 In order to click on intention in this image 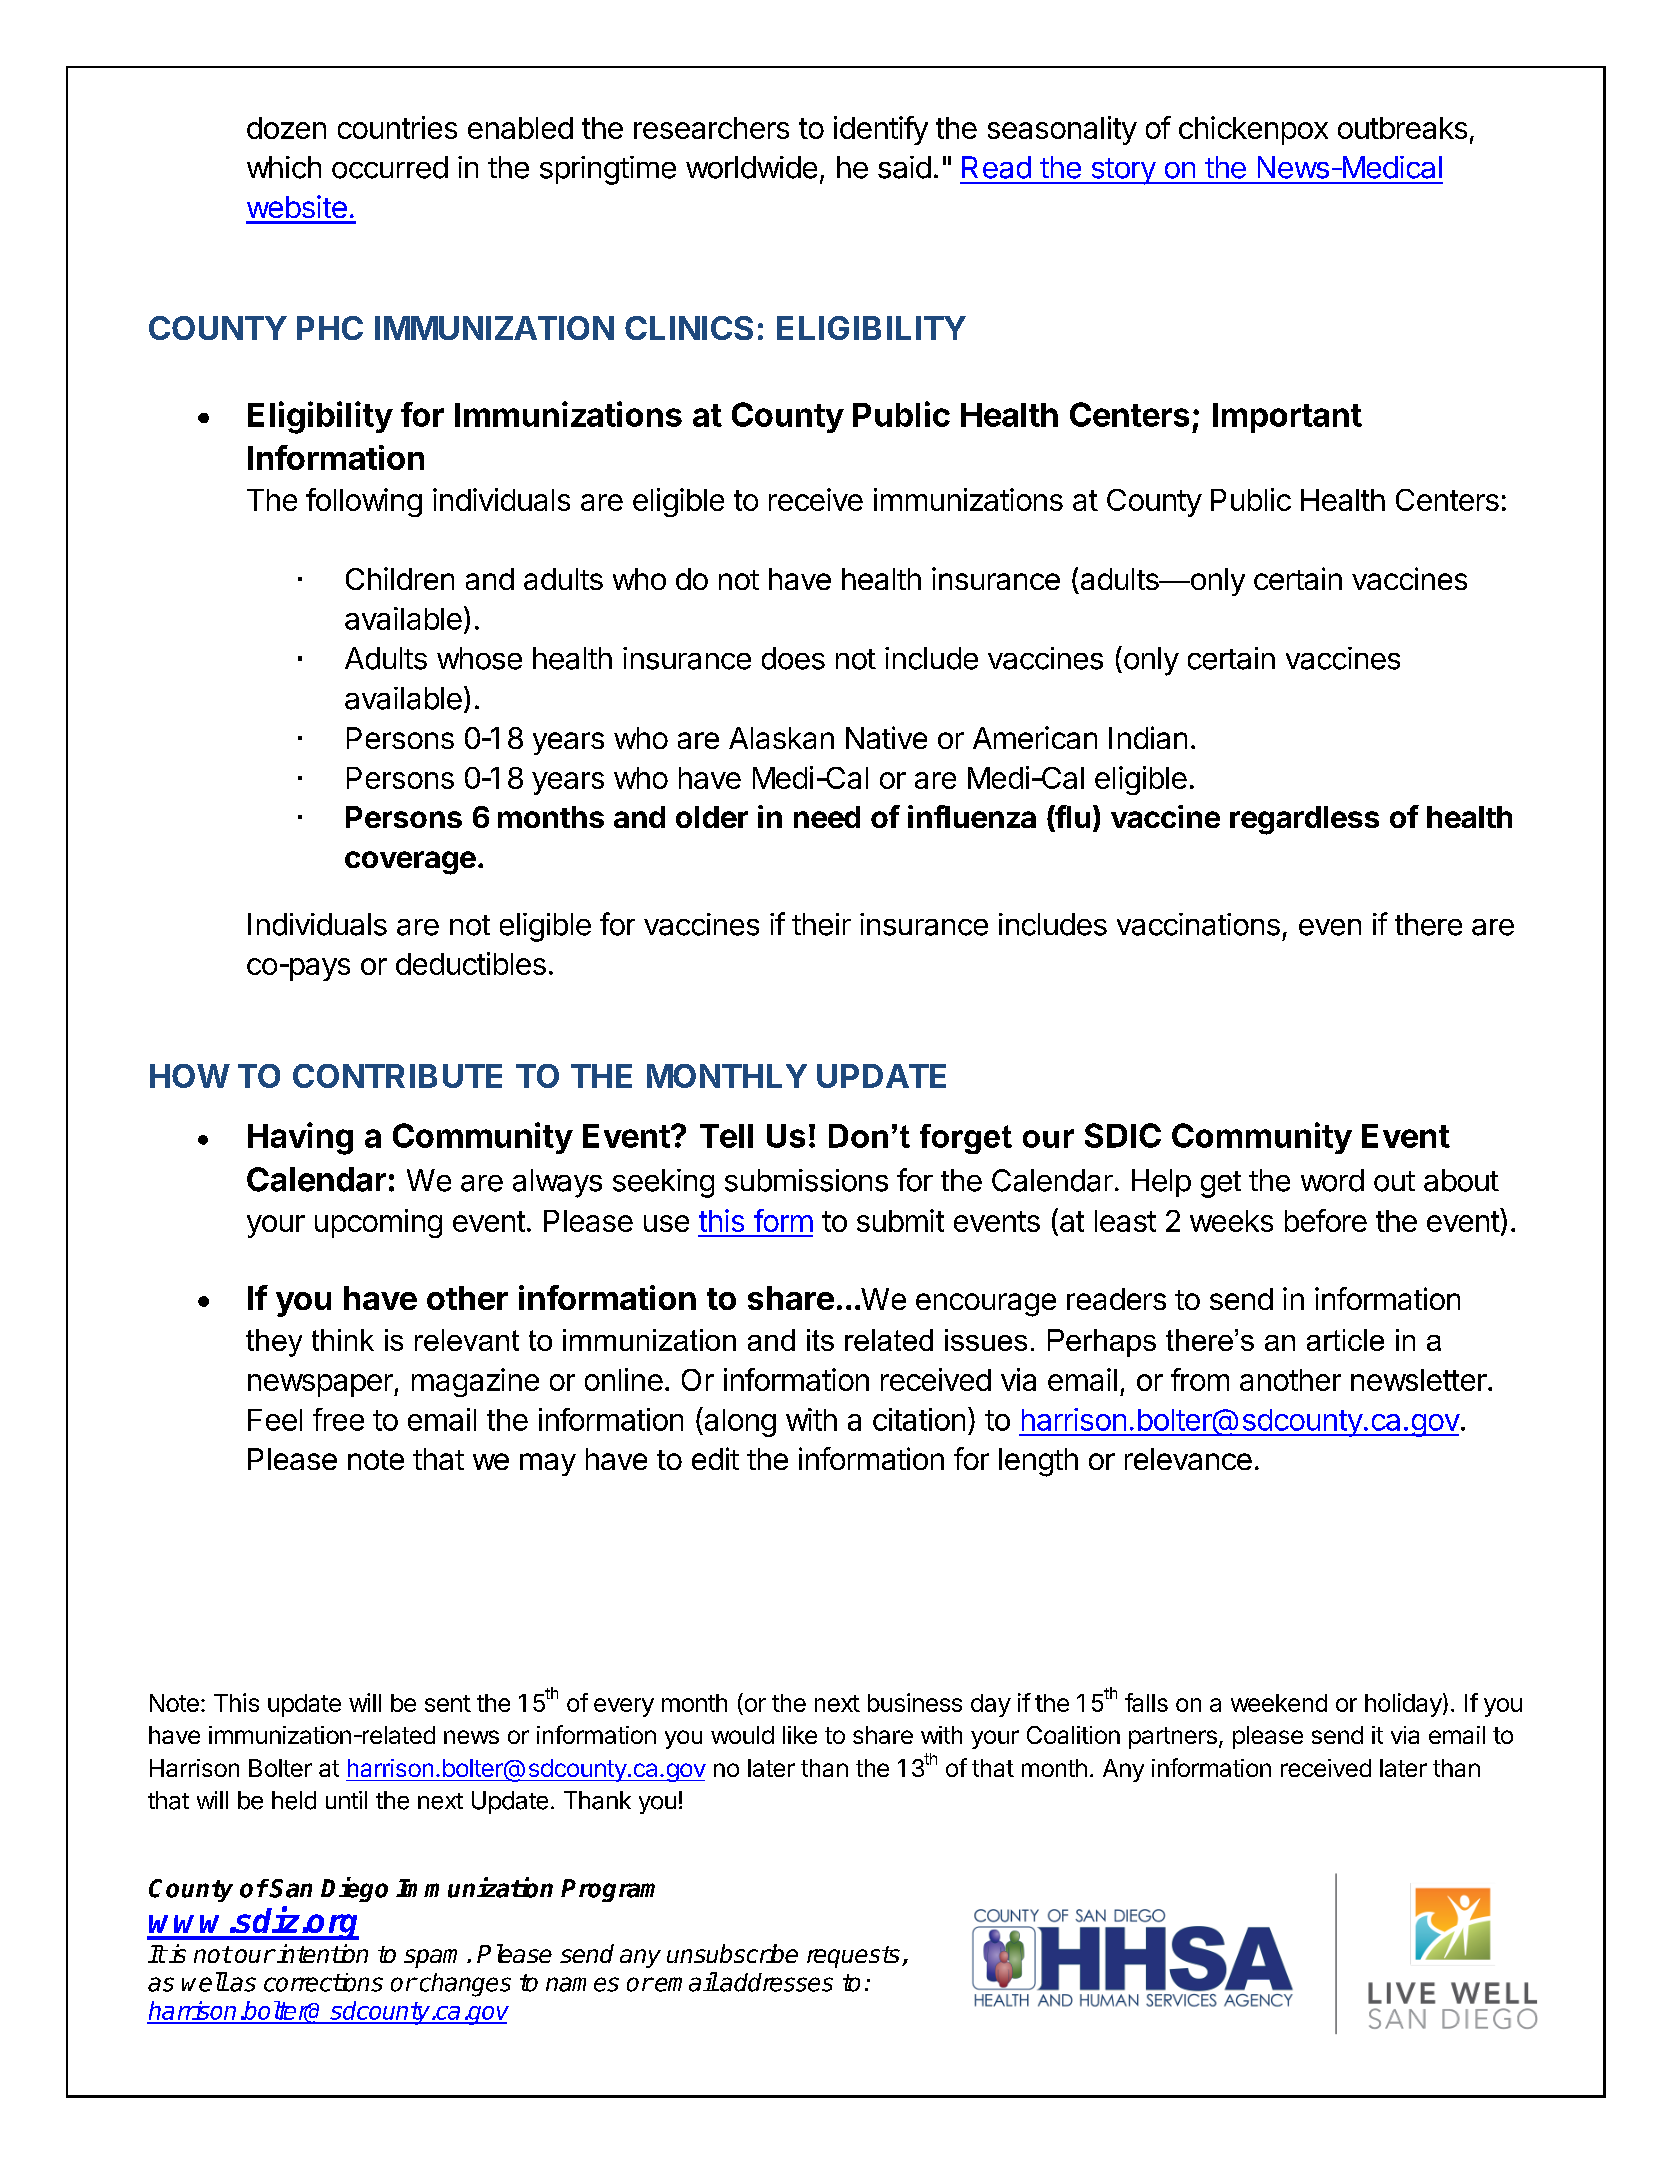, I will do `click(321, 1953)`.
